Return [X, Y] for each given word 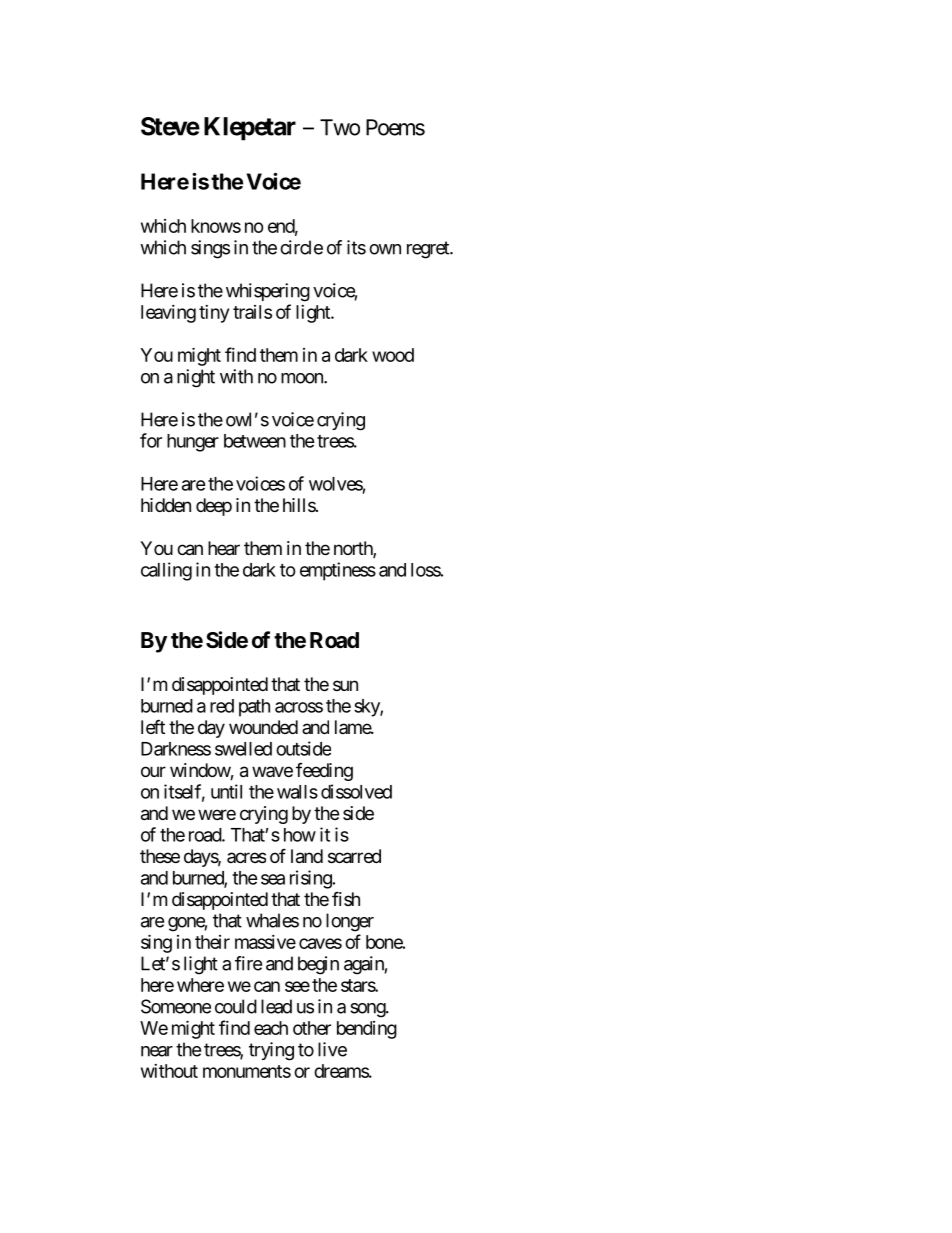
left [153, 726]
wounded [263, 727]
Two [340, 127]
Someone [176, 1006]
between [255, 441]
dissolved [356, 791]
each [271, 1028]
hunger [193, 443]
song [368, 1010]
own [385, 249]
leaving [168, 314]
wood [393, 355]
